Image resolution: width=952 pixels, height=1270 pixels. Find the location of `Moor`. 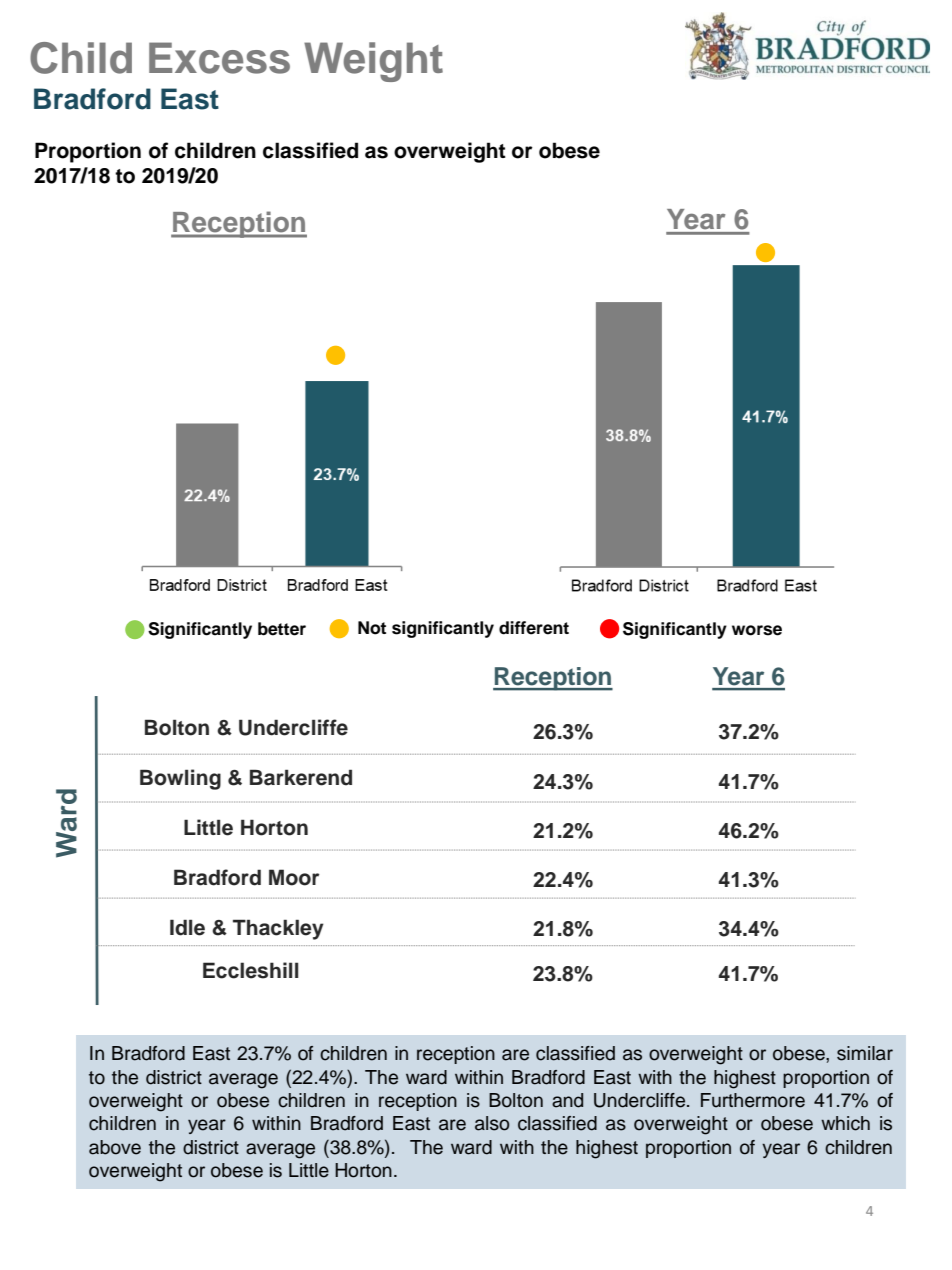

Moor is located at coordinates (294, 877).
